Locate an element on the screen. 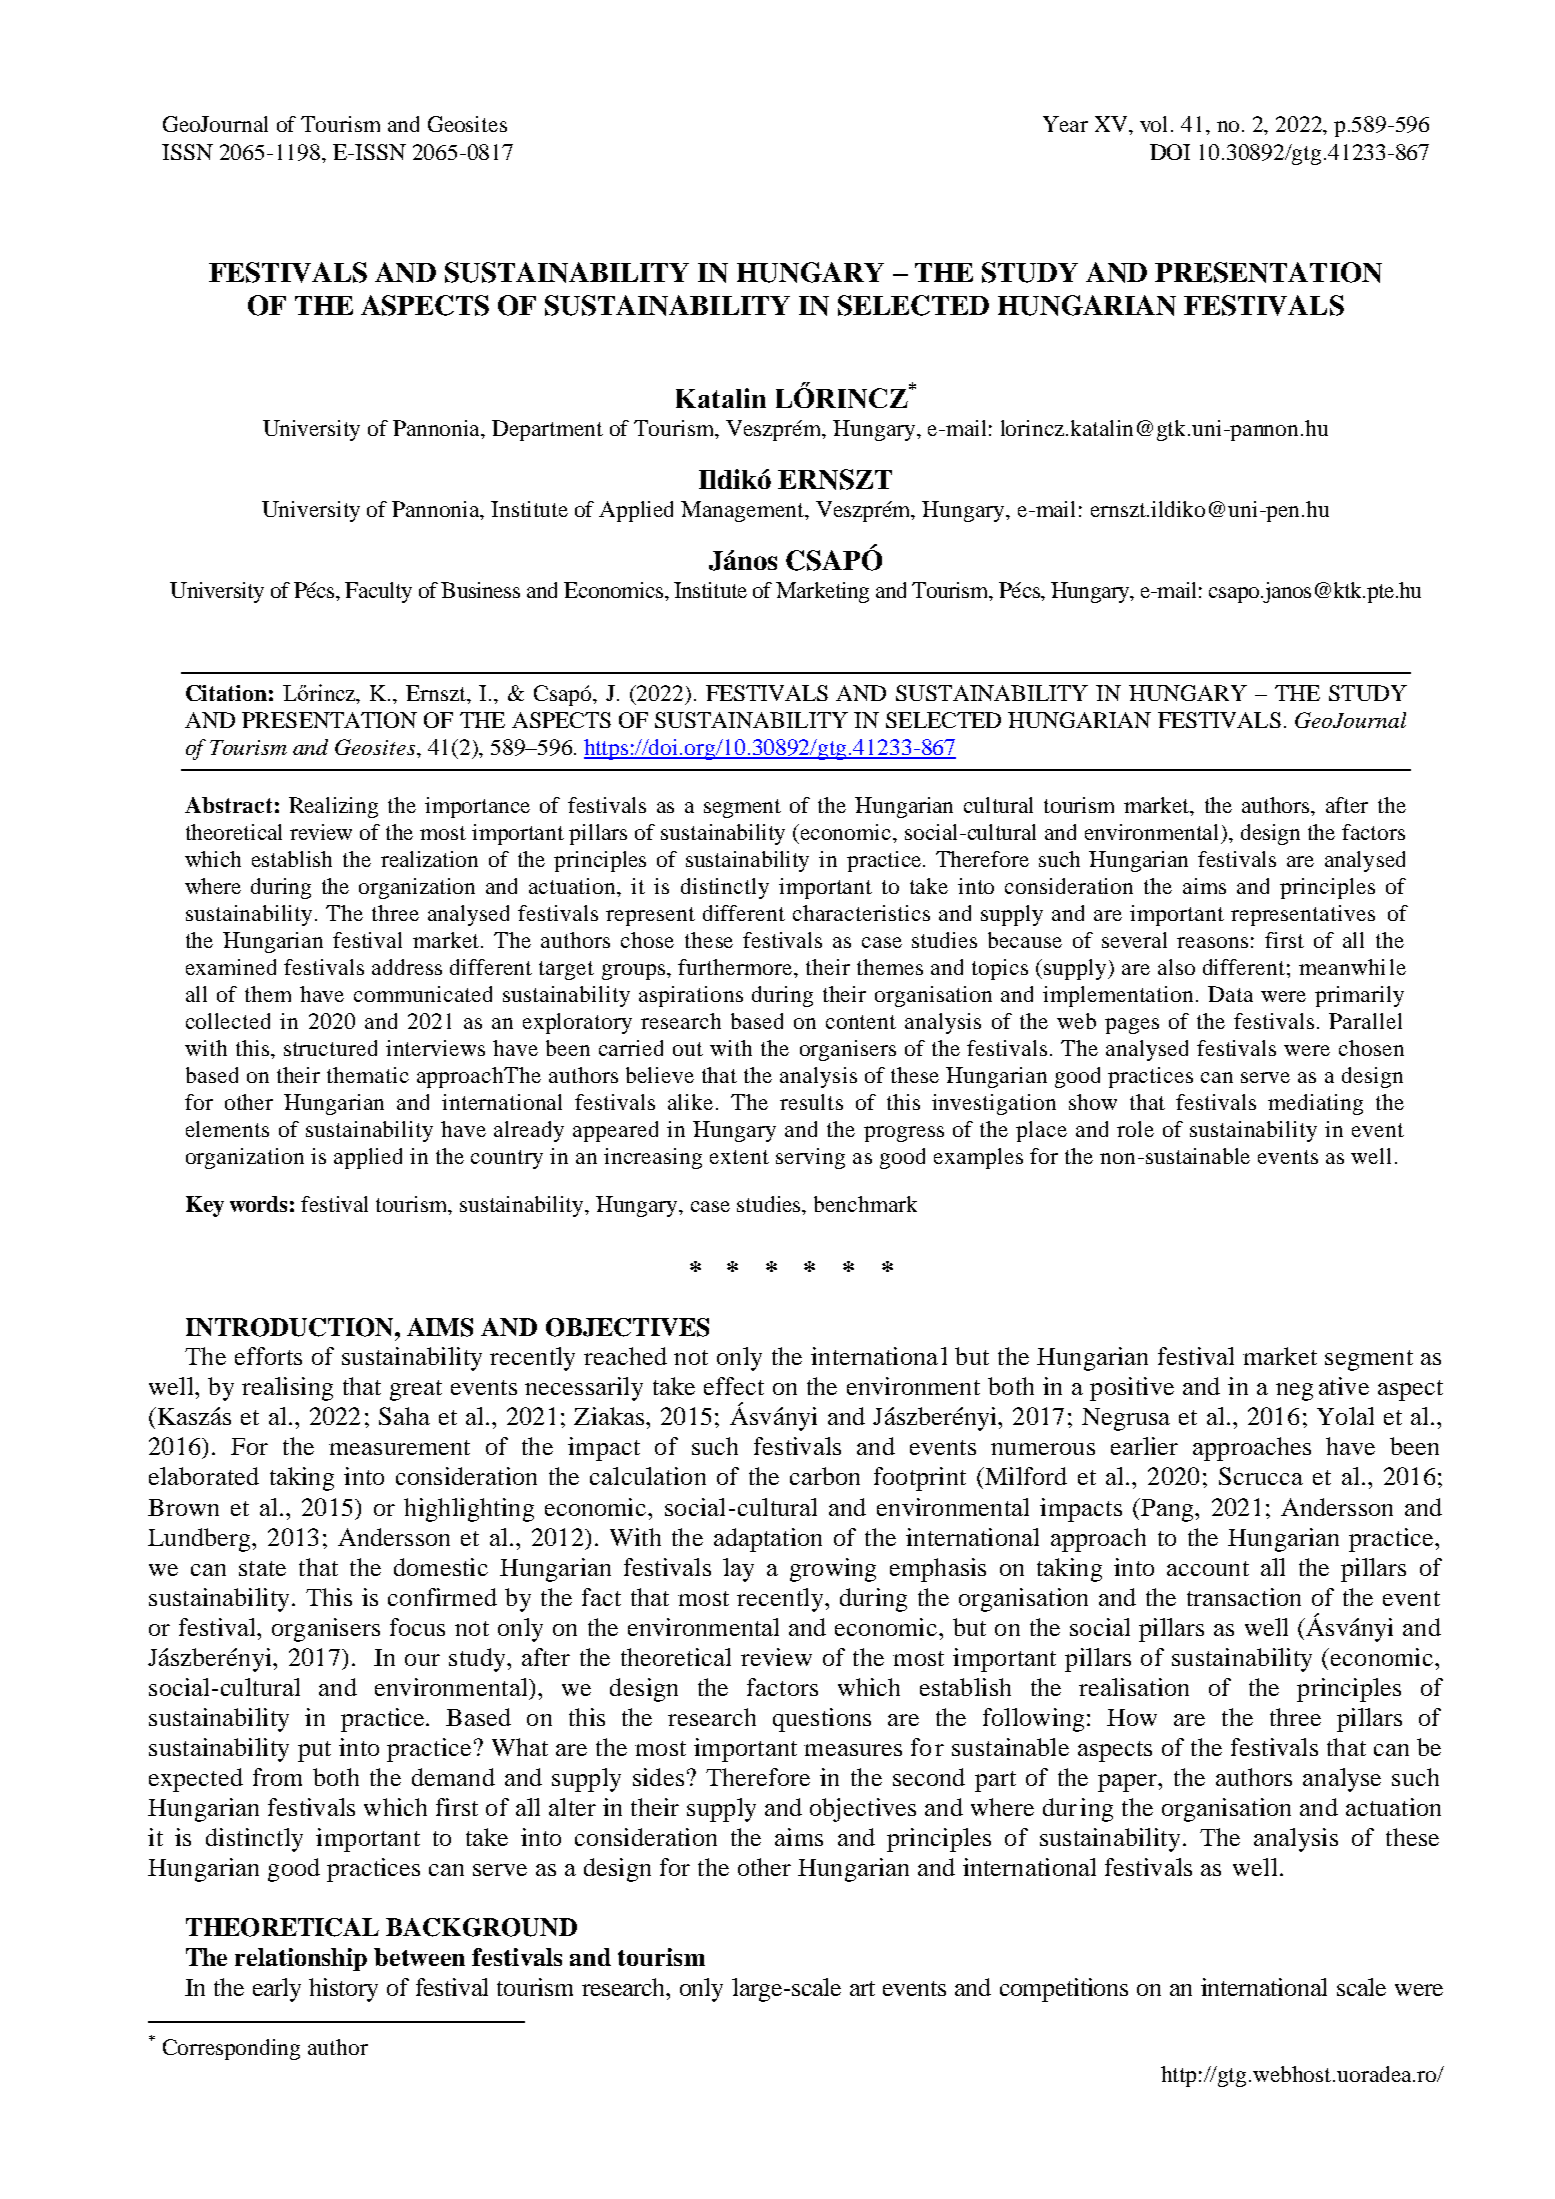 This screenshot has width=1555, height=2199. structured is located at coordinates (330, 1048).
